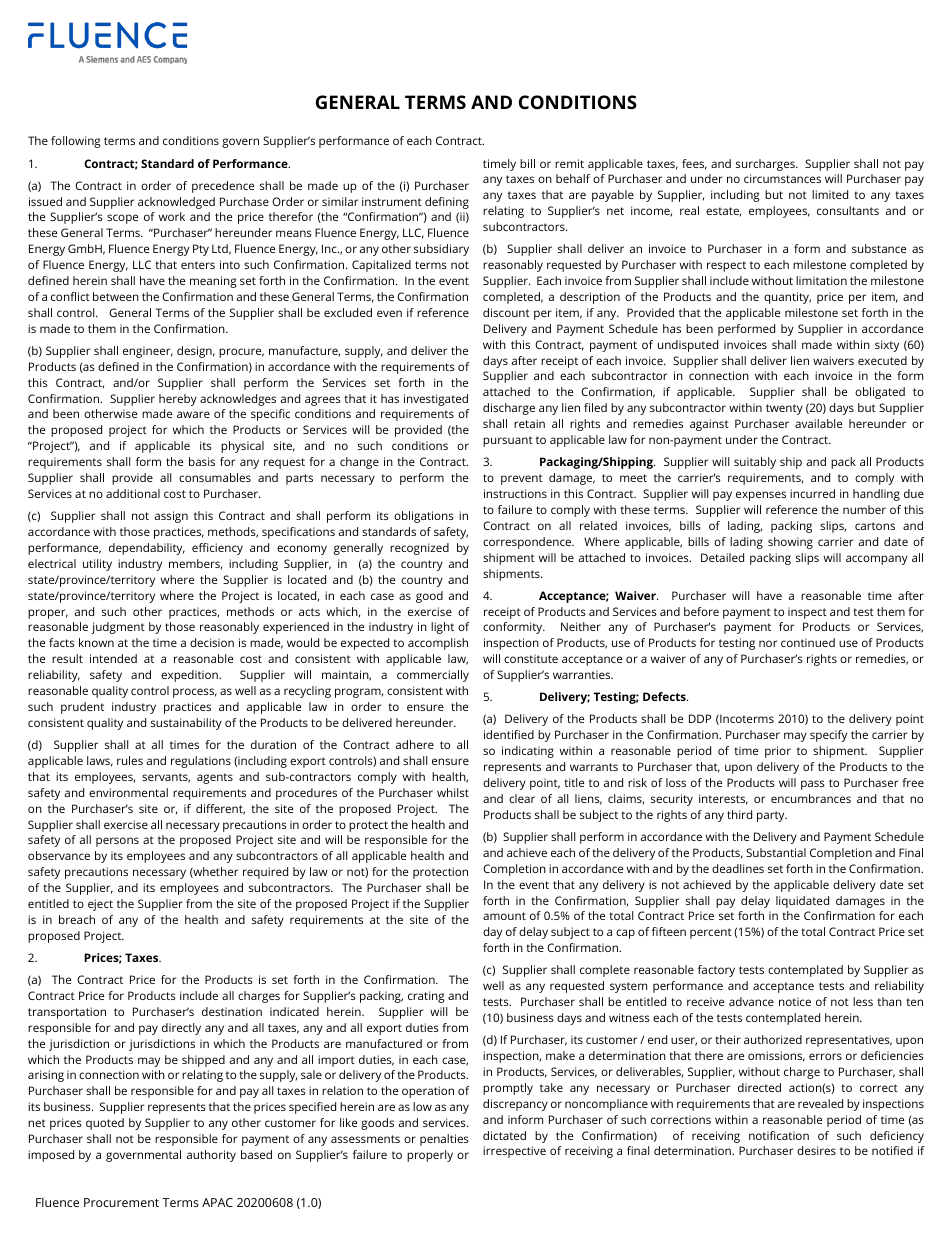  I want to click on defining, so click(447, 203).
